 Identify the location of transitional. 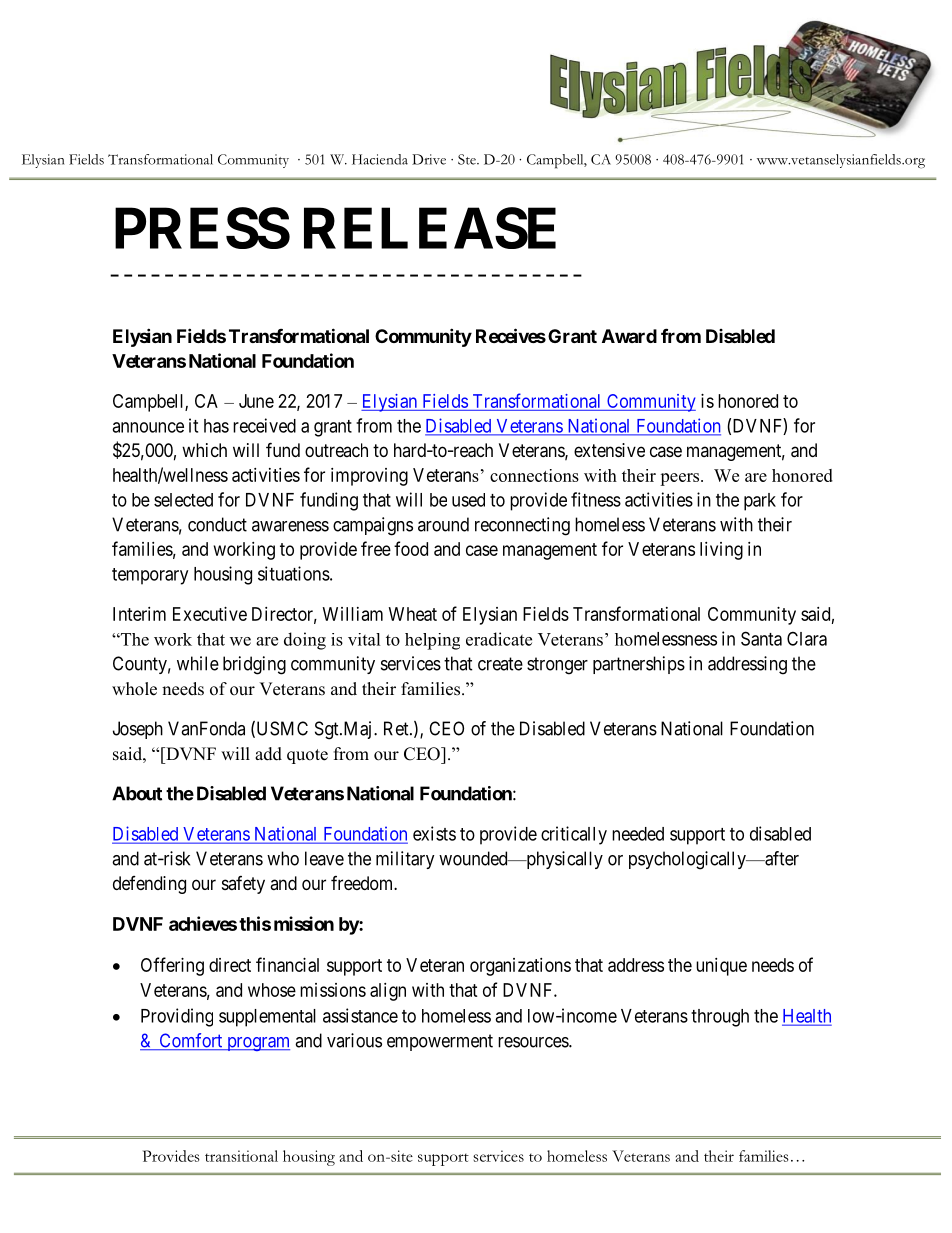
(241, 1156).
